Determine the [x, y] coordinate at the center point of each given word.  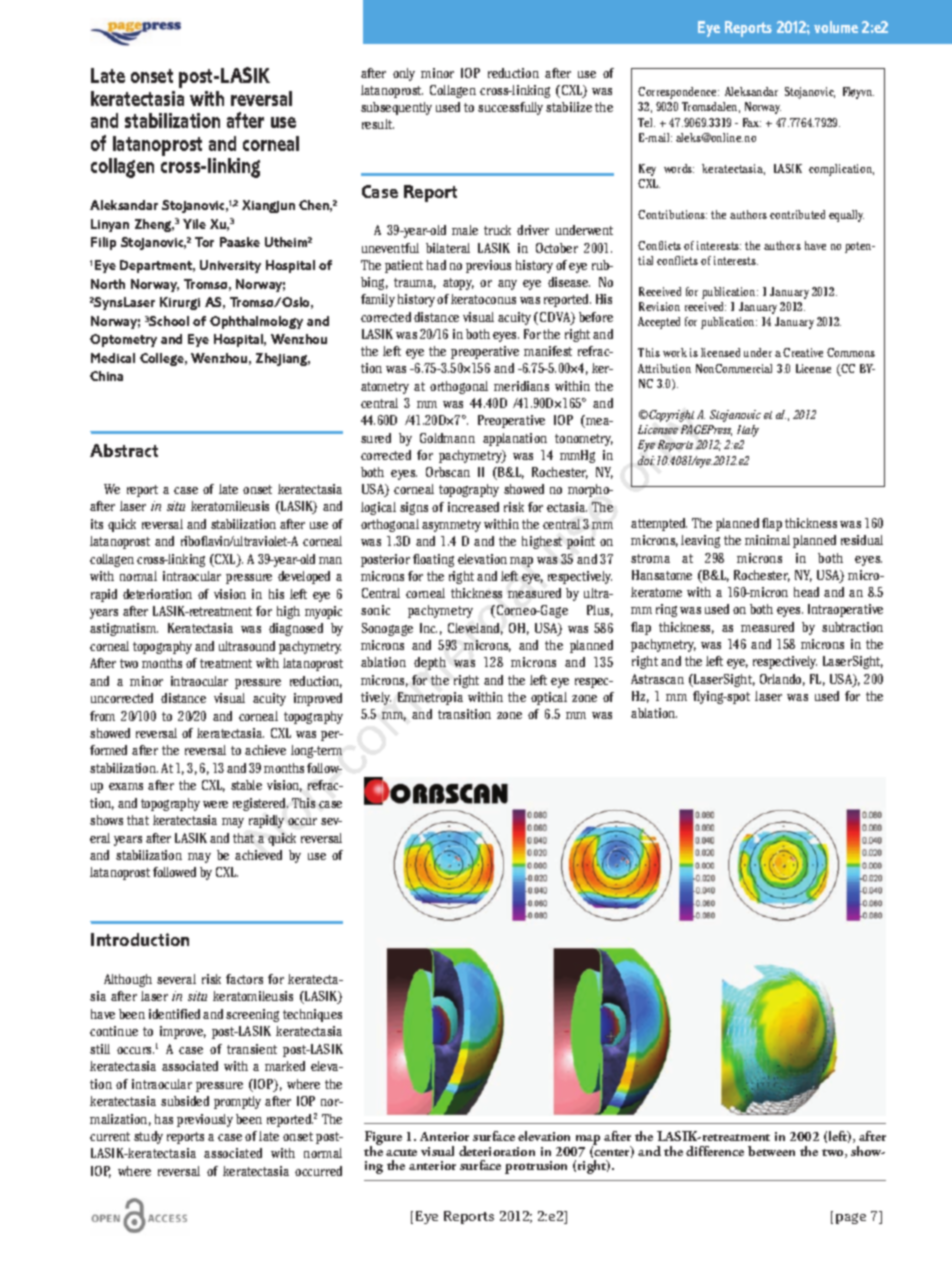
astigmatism [124, 629]
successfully [510, 108]
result [378, 124]
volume [836, 27]
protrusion [536, 1167]
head [806, 592]
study [148, 1137]
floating [433, 560]
